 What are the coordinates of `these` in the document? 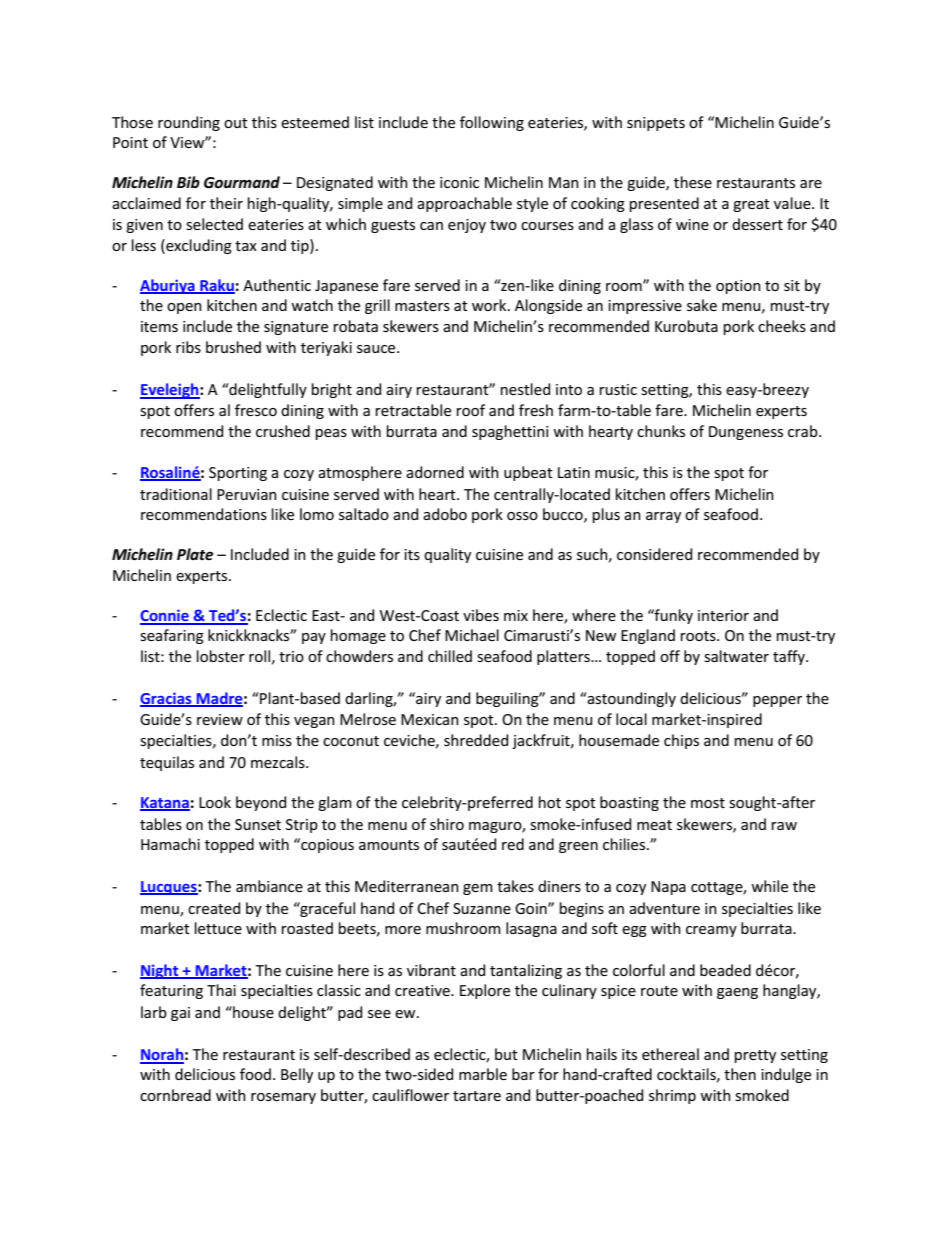 It's located at (693, 182).
